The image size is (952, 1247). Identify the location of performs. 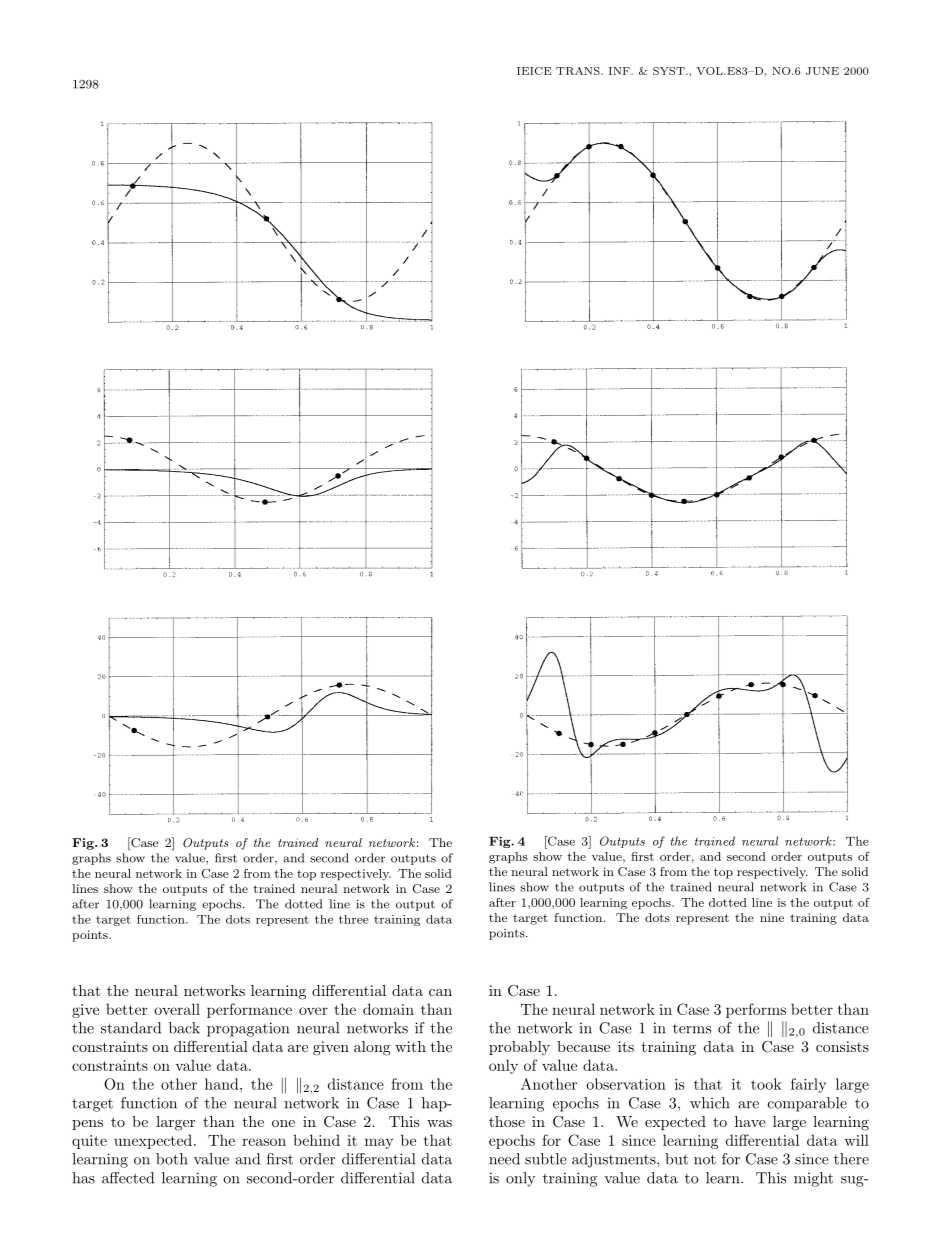
(756, 1010).
